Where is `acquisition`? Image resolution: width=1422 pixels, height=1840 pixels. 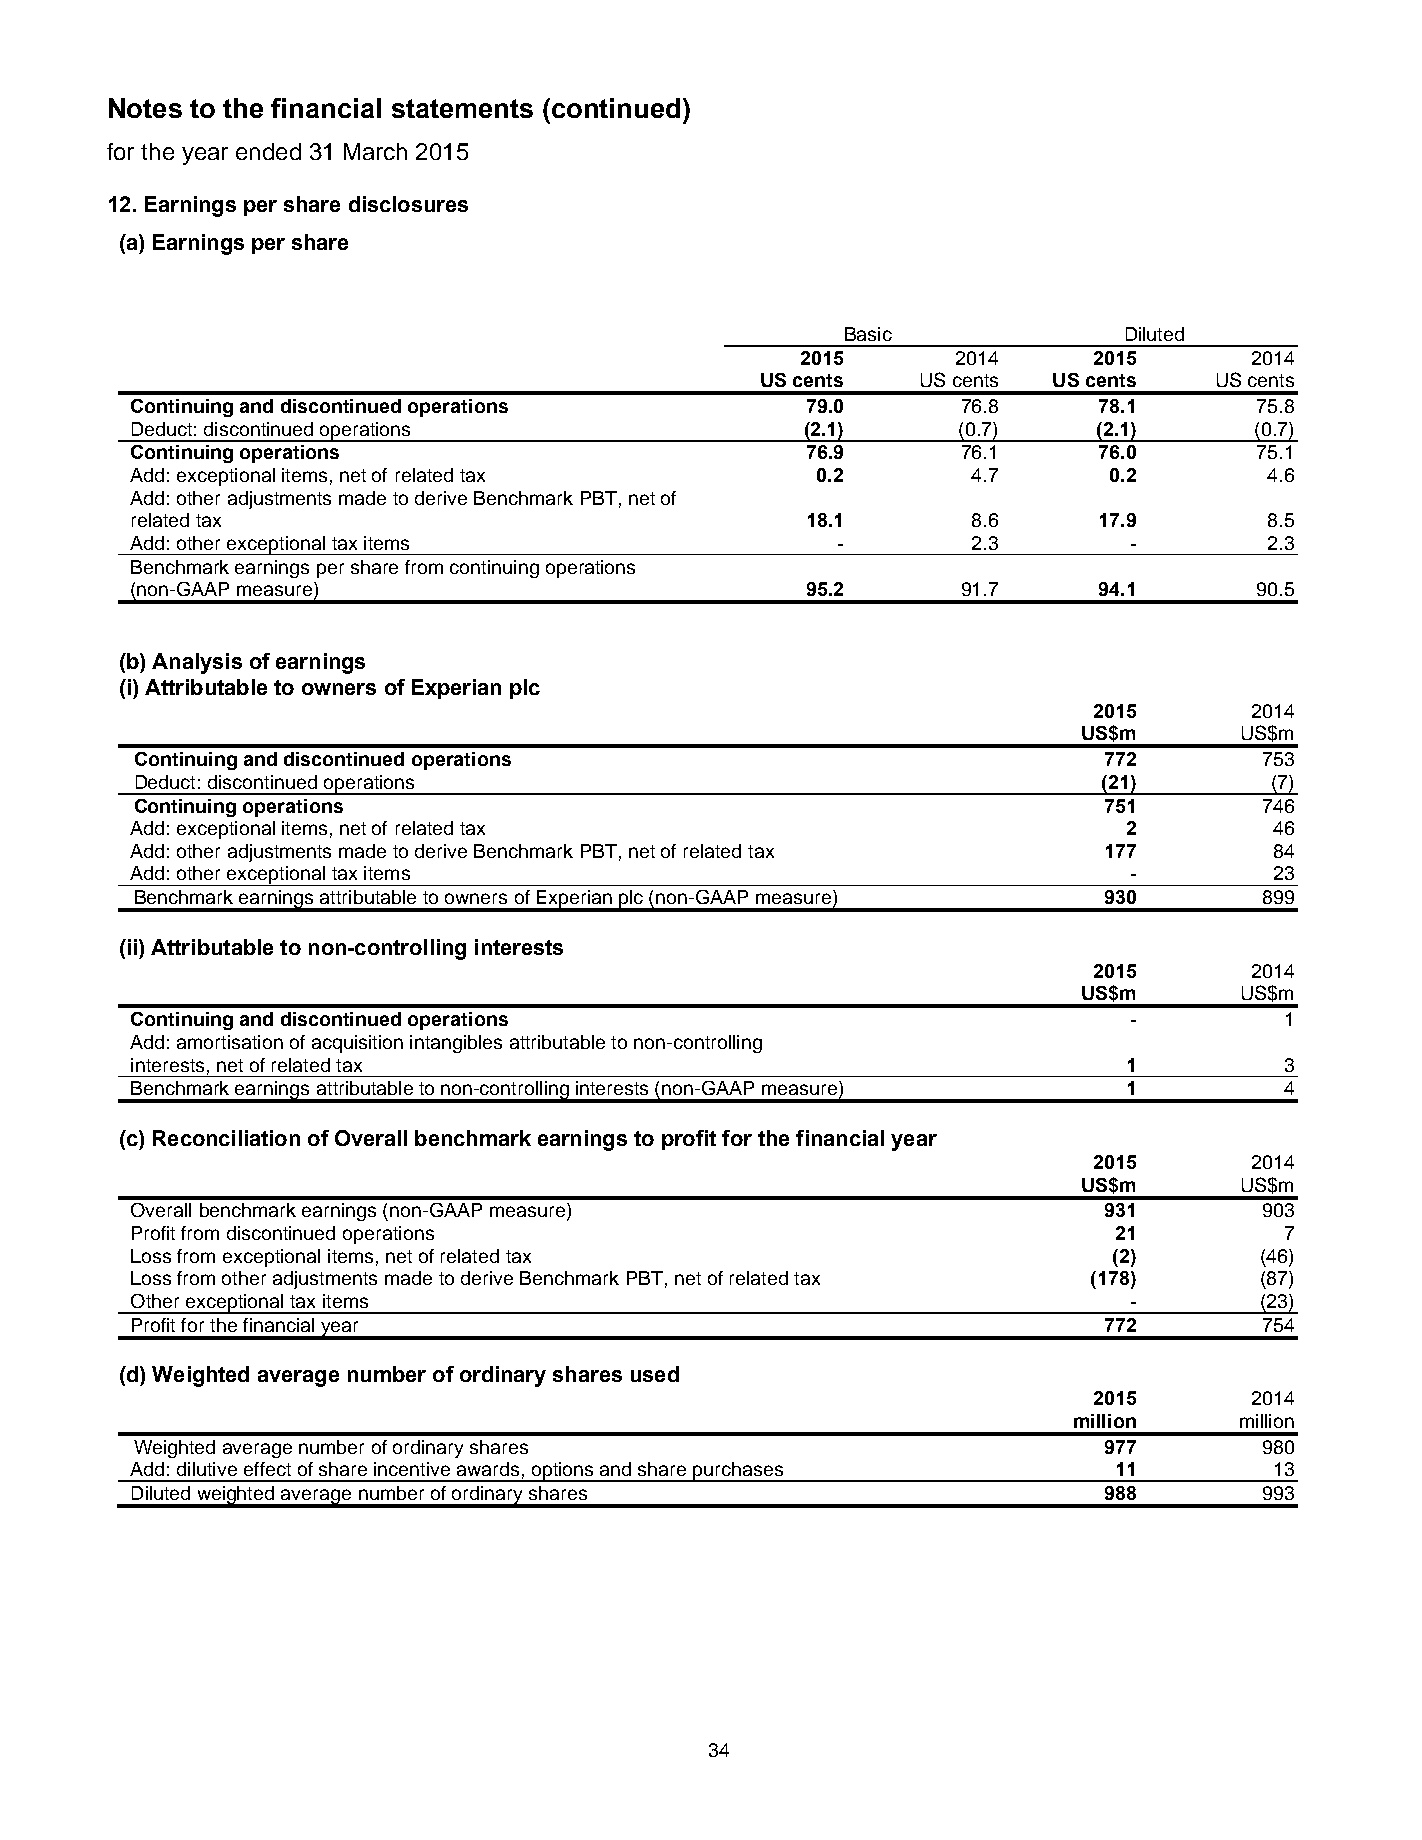
acquisition is located at coordinates (357, 1044).
